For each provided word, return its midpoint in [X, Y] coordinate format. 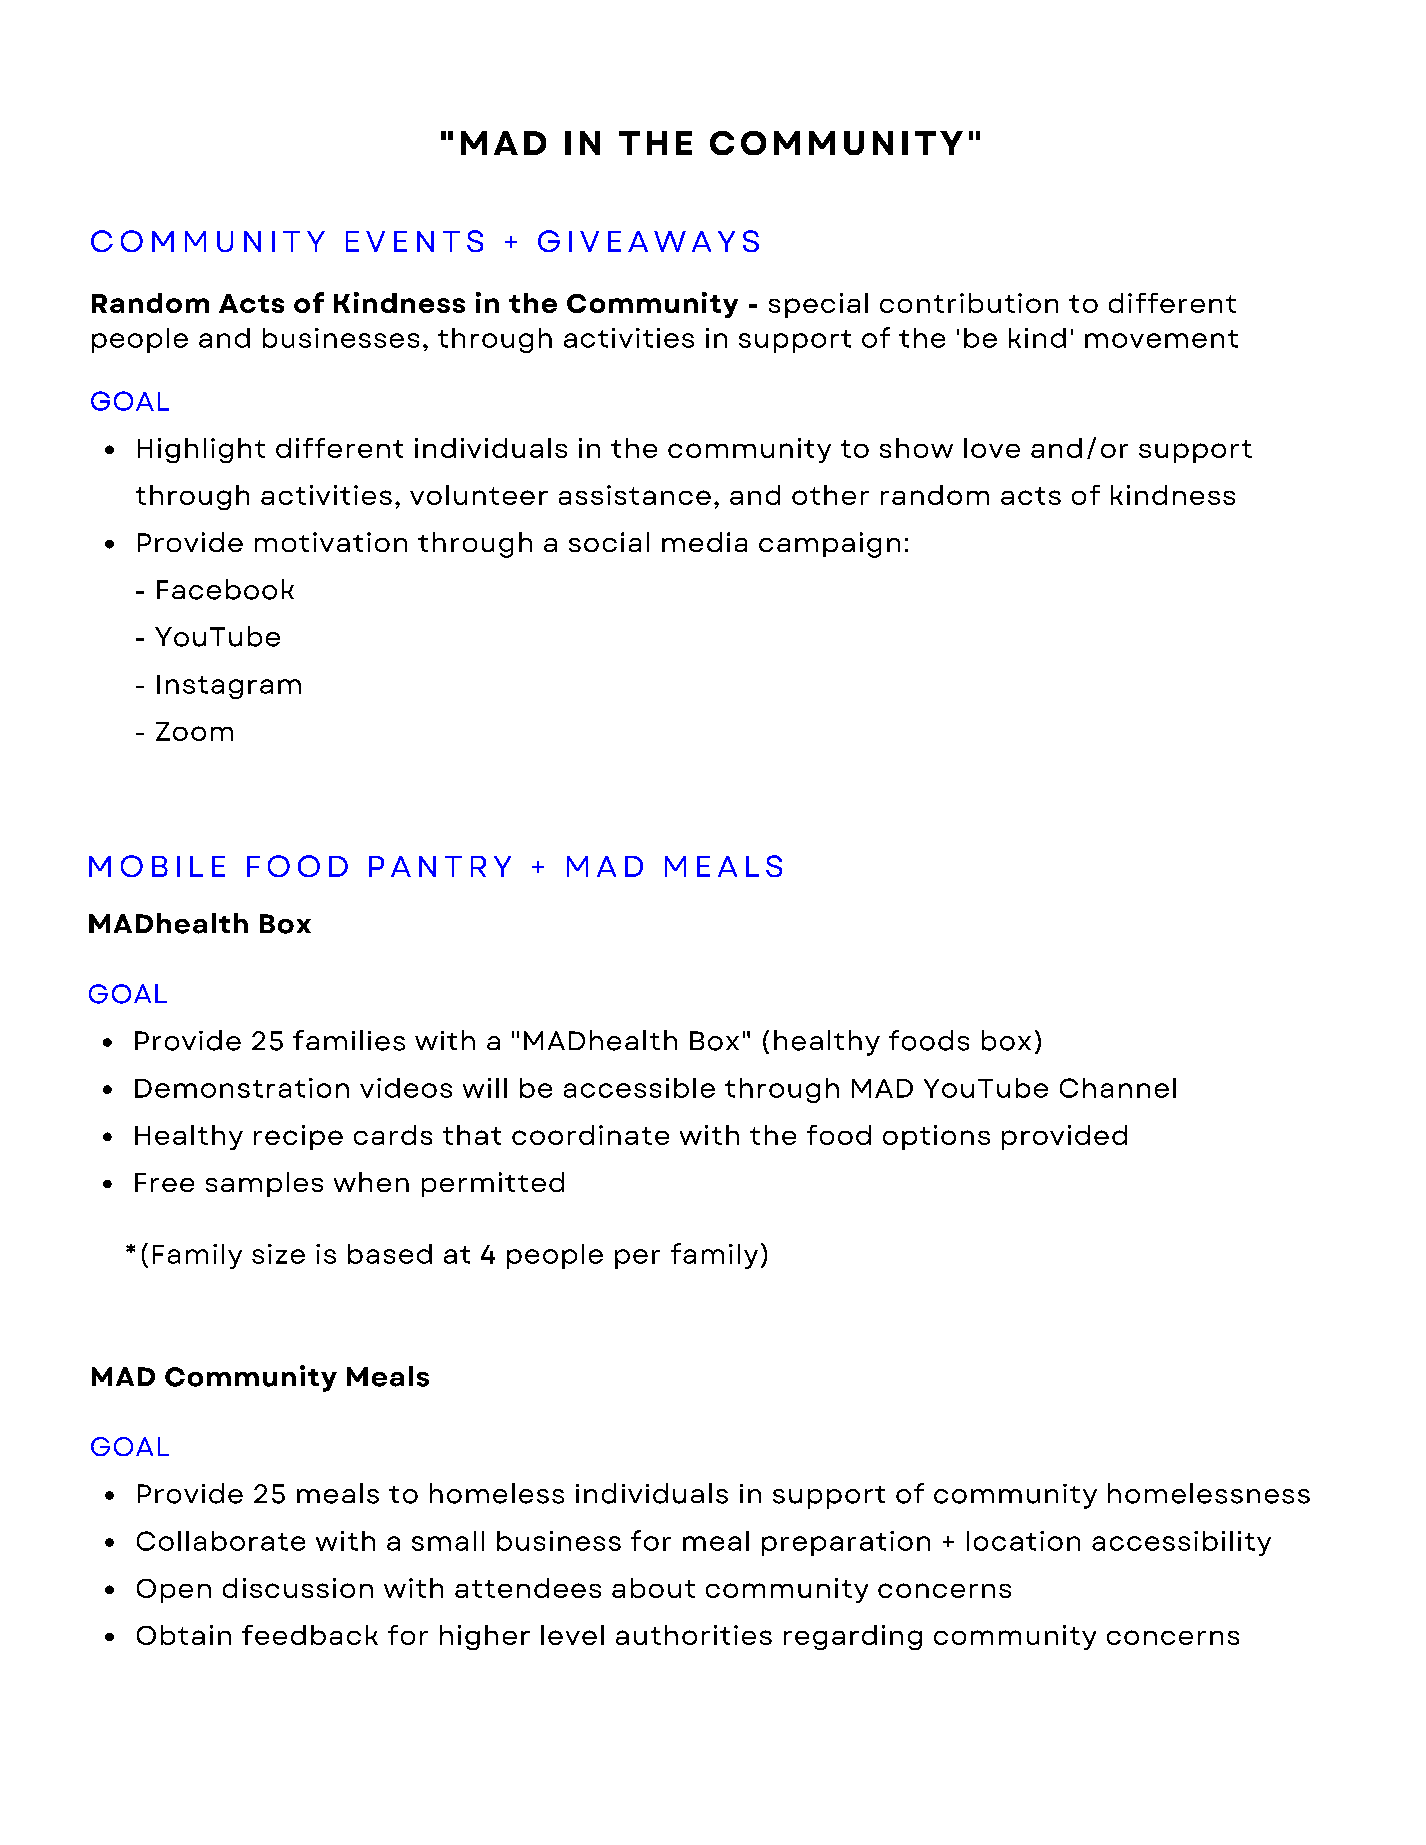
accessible [639, 1088]
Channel [1118, 1088]
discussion [298, 1588]
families [349, 1040]
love [992, 448]
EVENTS [414, 241]
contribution [969, 303]
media [704, 542]
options [936, 1137]
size [278, 1254]
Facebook [225, 589]
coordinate [590, 1135]
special [818, 305]
